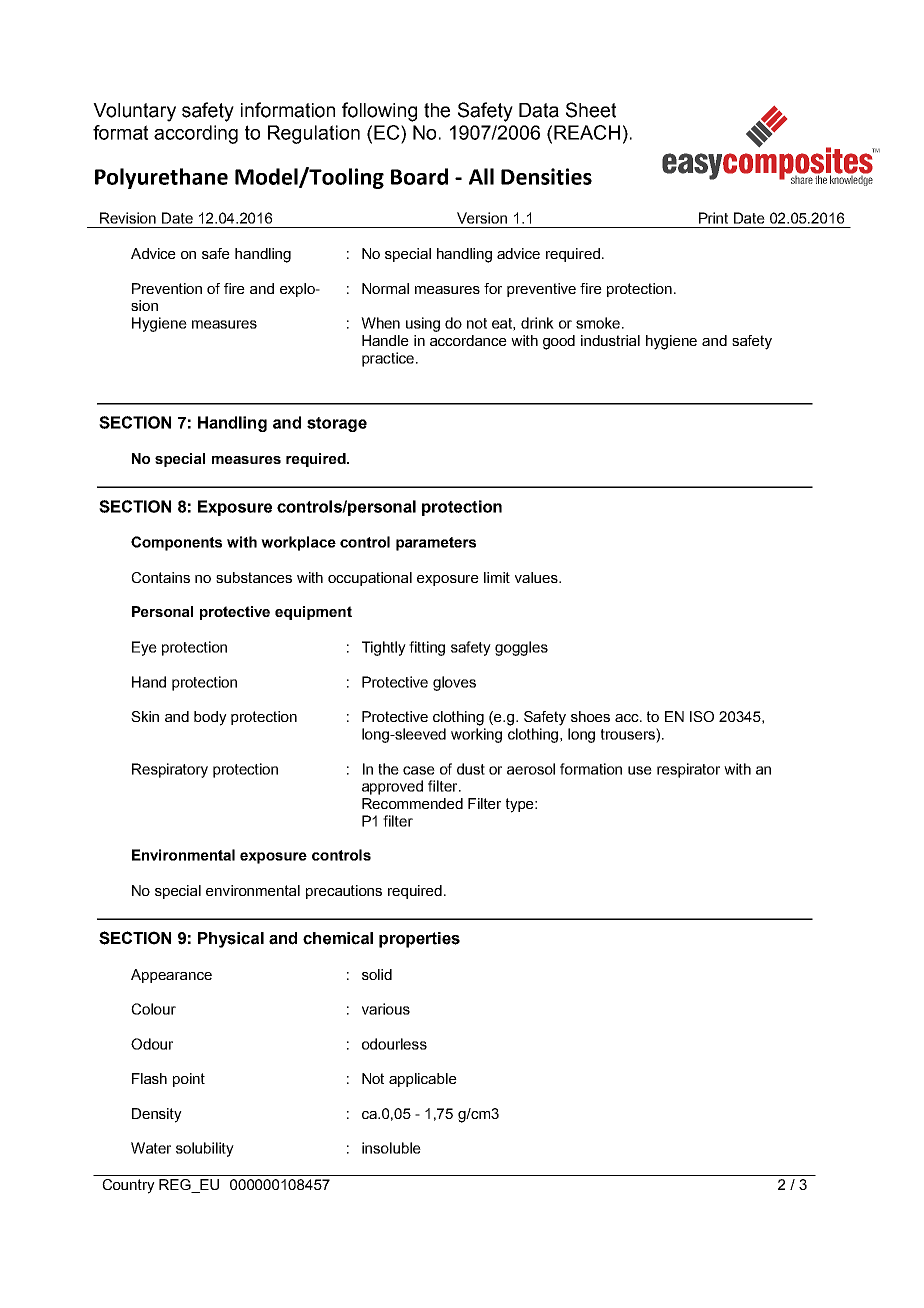 The height and width of the screenshot is (1308, 924). I want to click on REACH, so click(587, 132).
